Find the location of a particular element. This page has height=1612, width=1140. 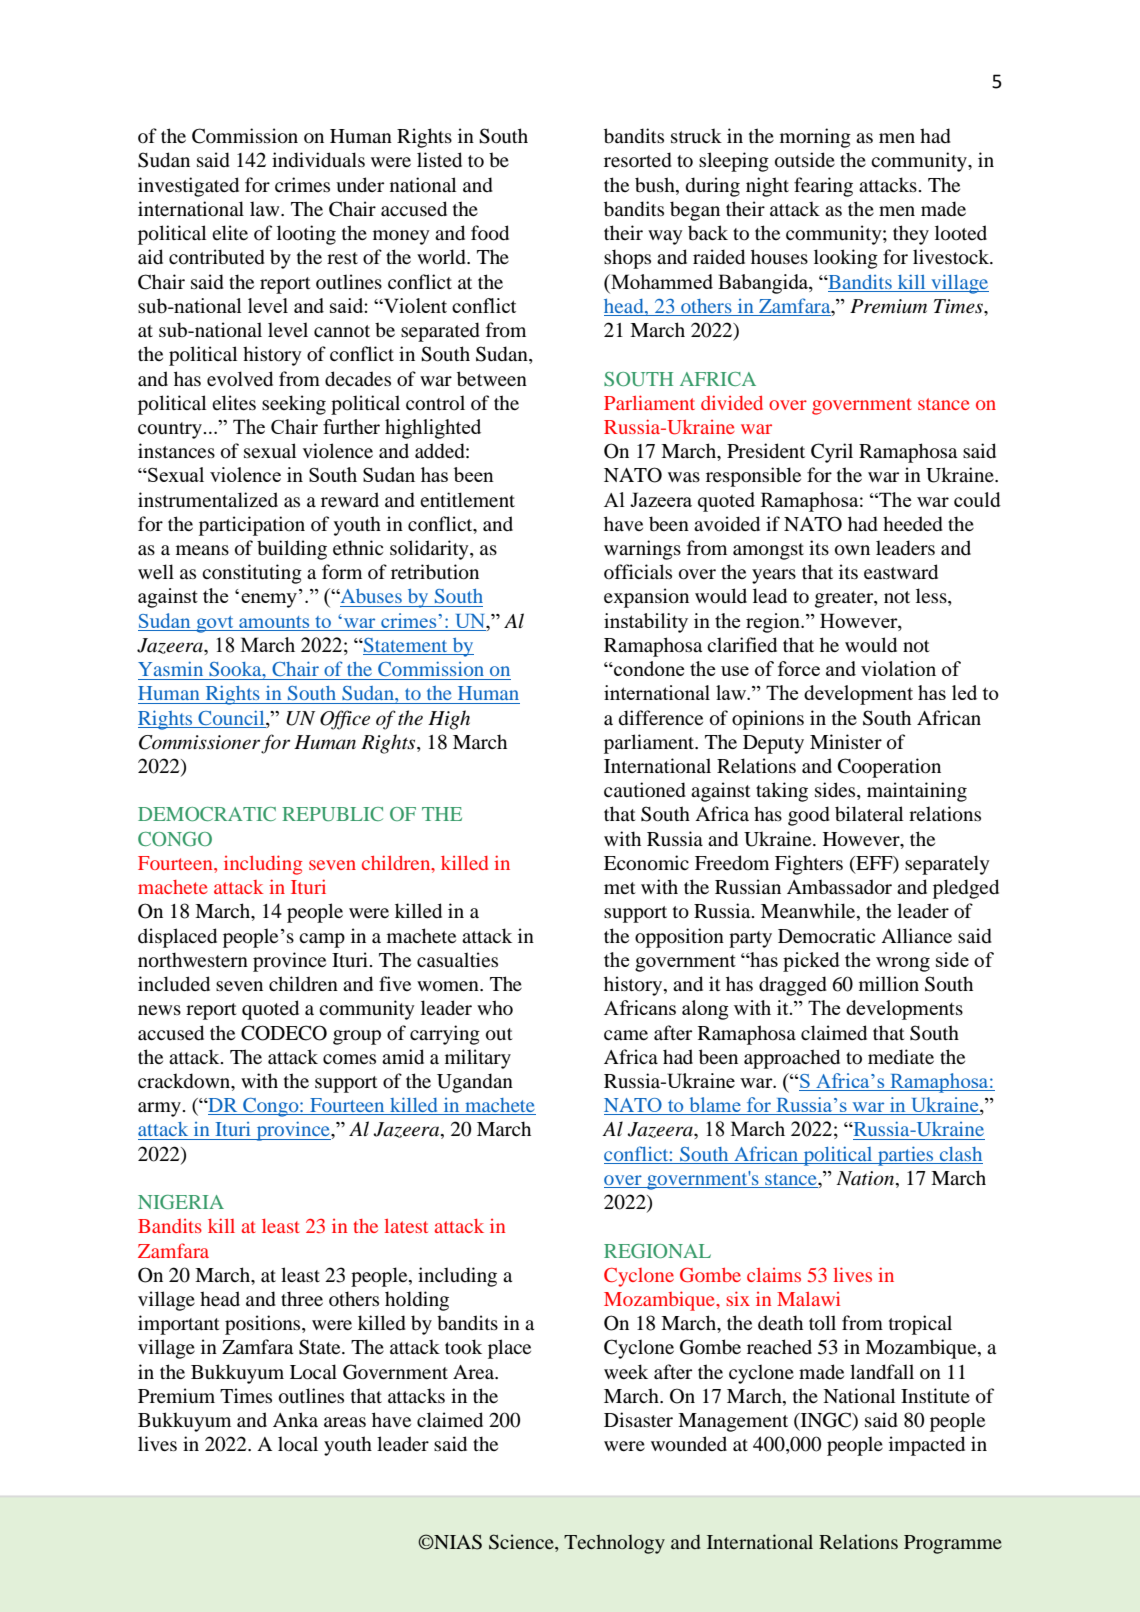

participation is located at coordinates (252, 526).
